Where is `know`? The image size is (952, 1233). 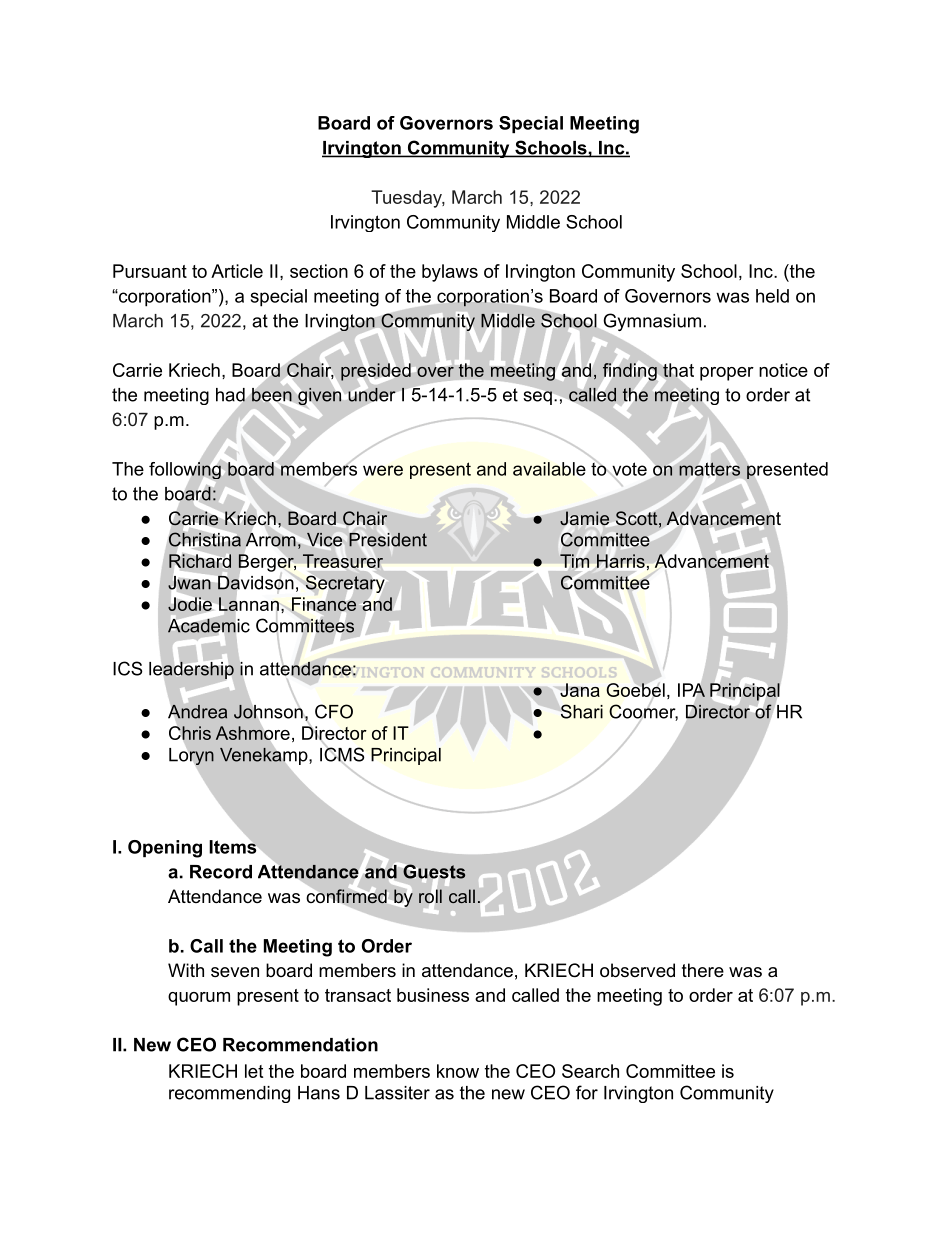 know is located at coordinates (458, 1071).
